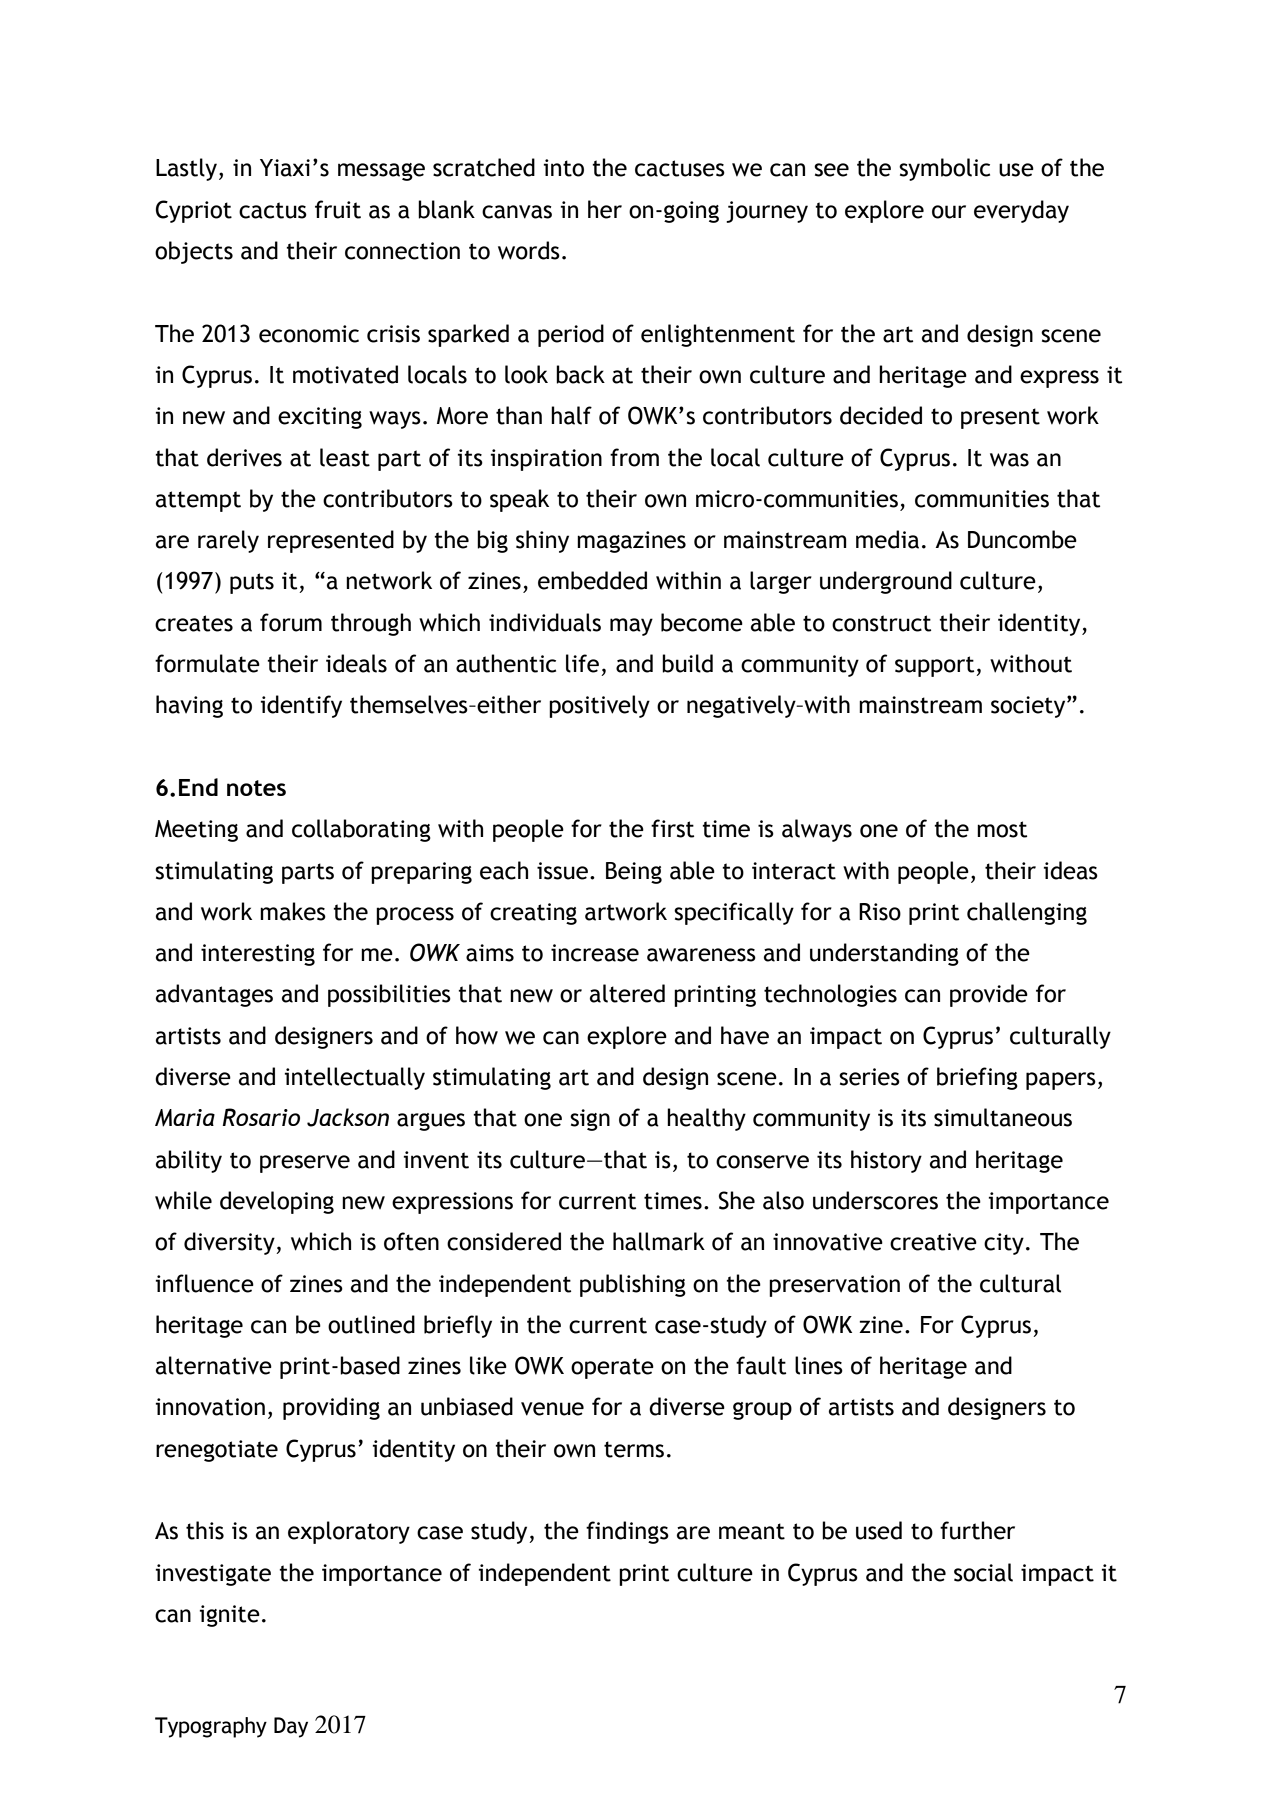  What do you see at coordinates (563, 168) in the screenshot?
I see `into` at bounding box center [563, 168].
